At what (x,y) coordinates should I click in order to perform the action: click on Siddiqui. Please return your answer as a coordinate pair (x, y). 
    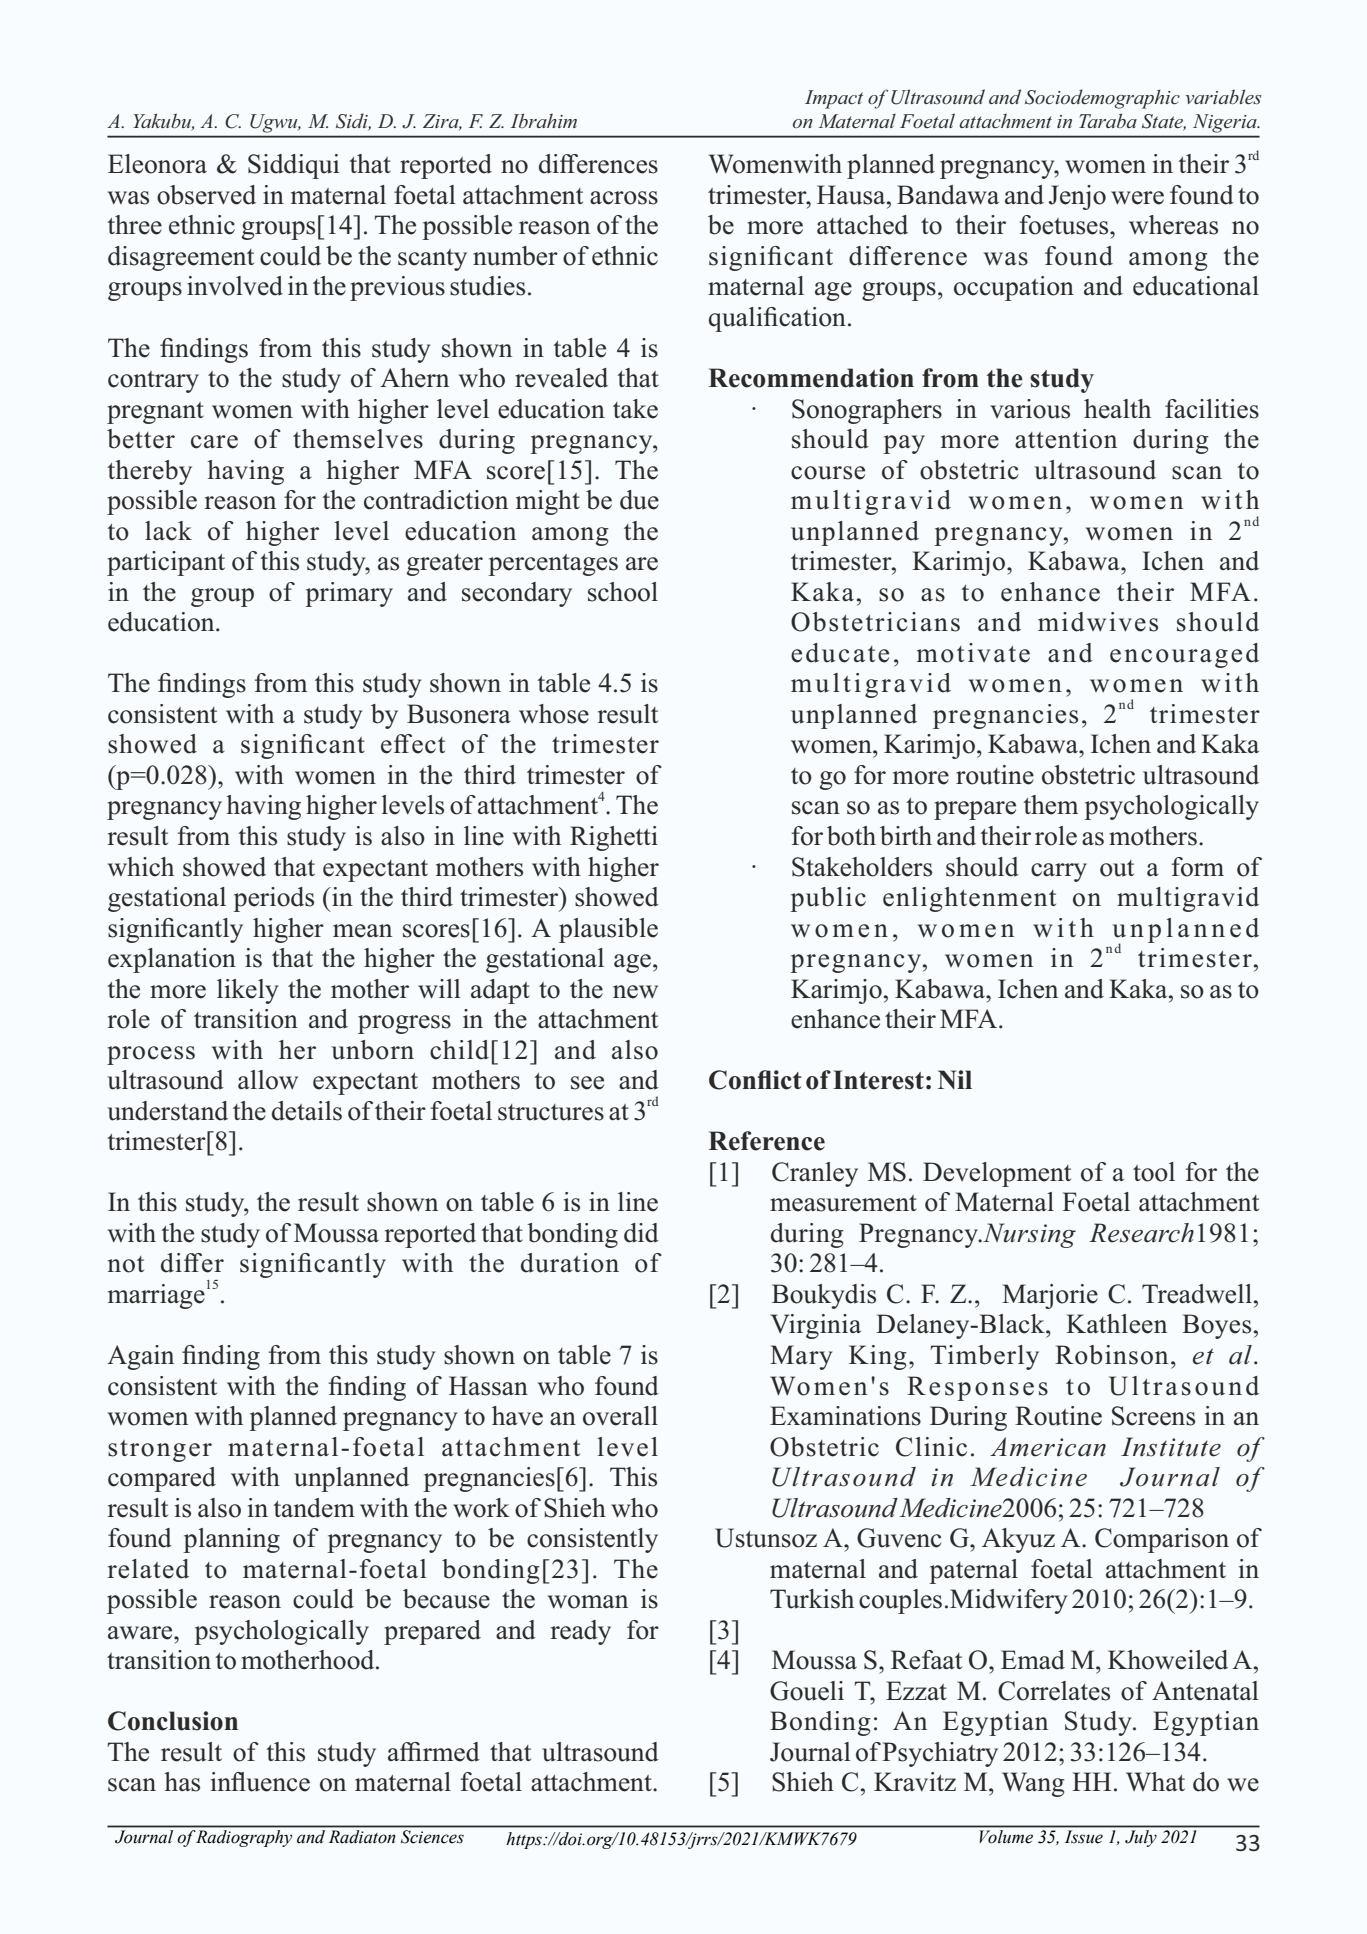
    Looking at the image, I should click on (293, 166).
